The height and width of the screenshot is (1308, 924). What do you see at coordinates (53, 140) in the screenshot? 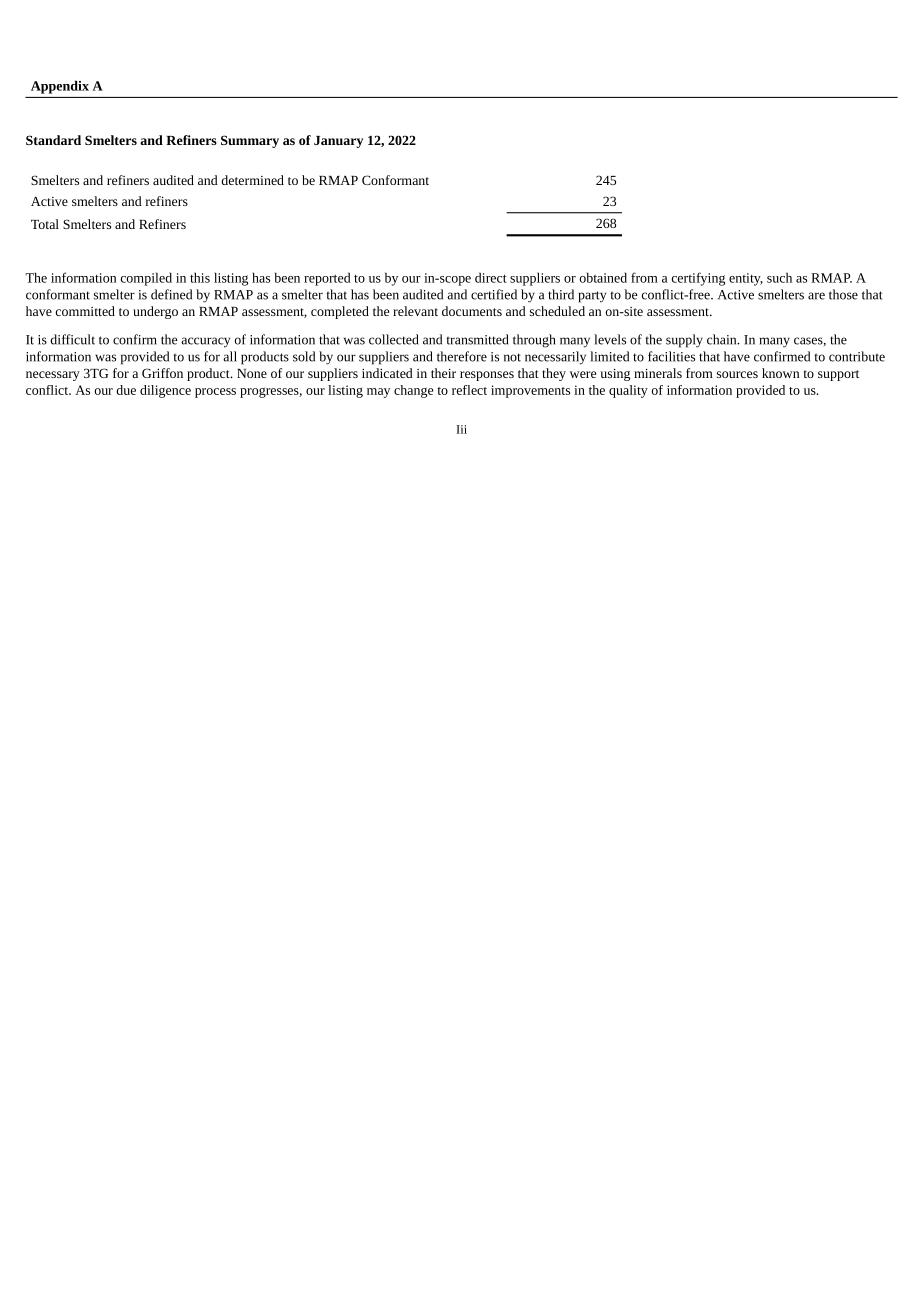
I see `Standard` at bounding box center [53, 140].
